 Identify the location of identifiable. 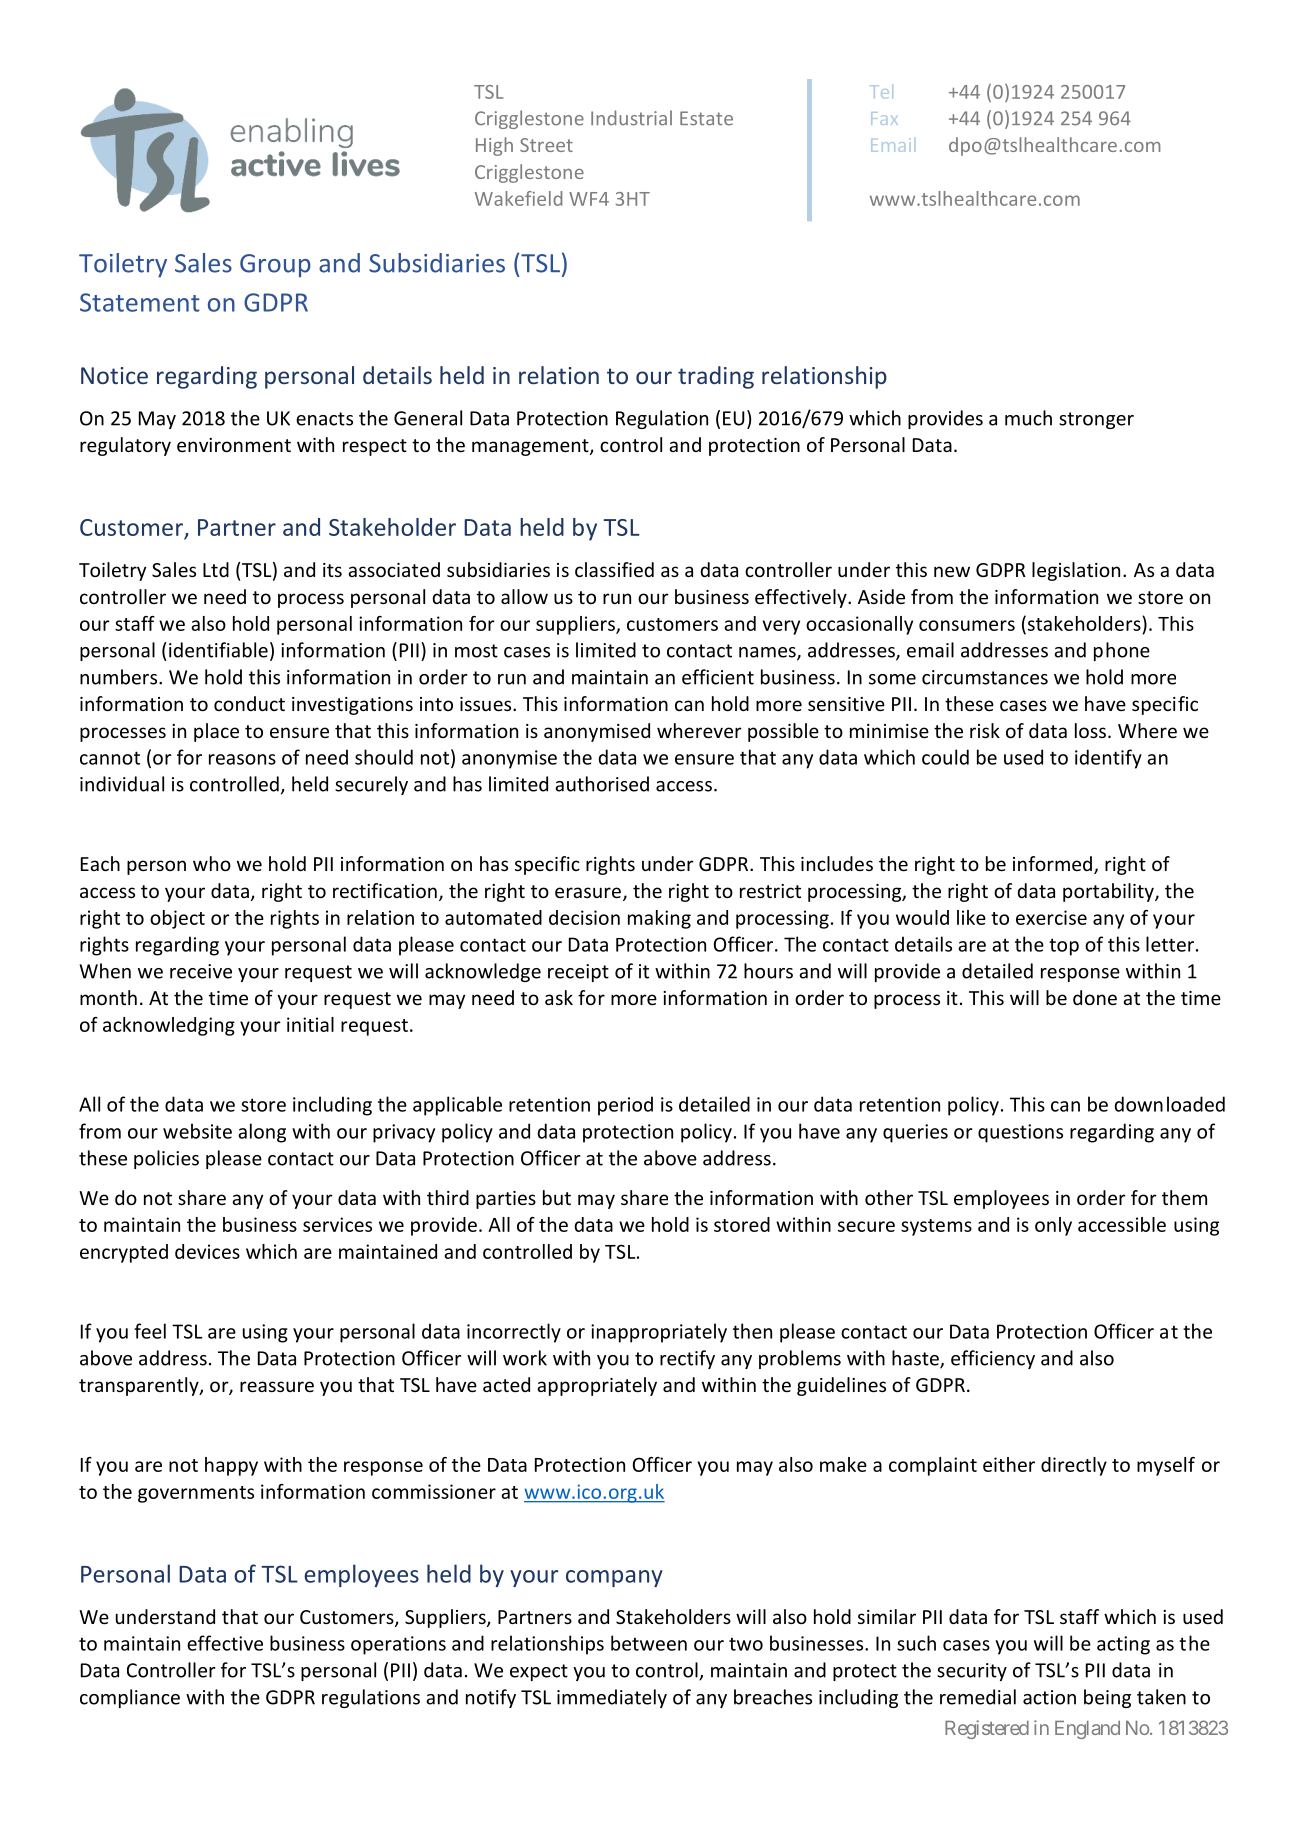
(218, 650).
